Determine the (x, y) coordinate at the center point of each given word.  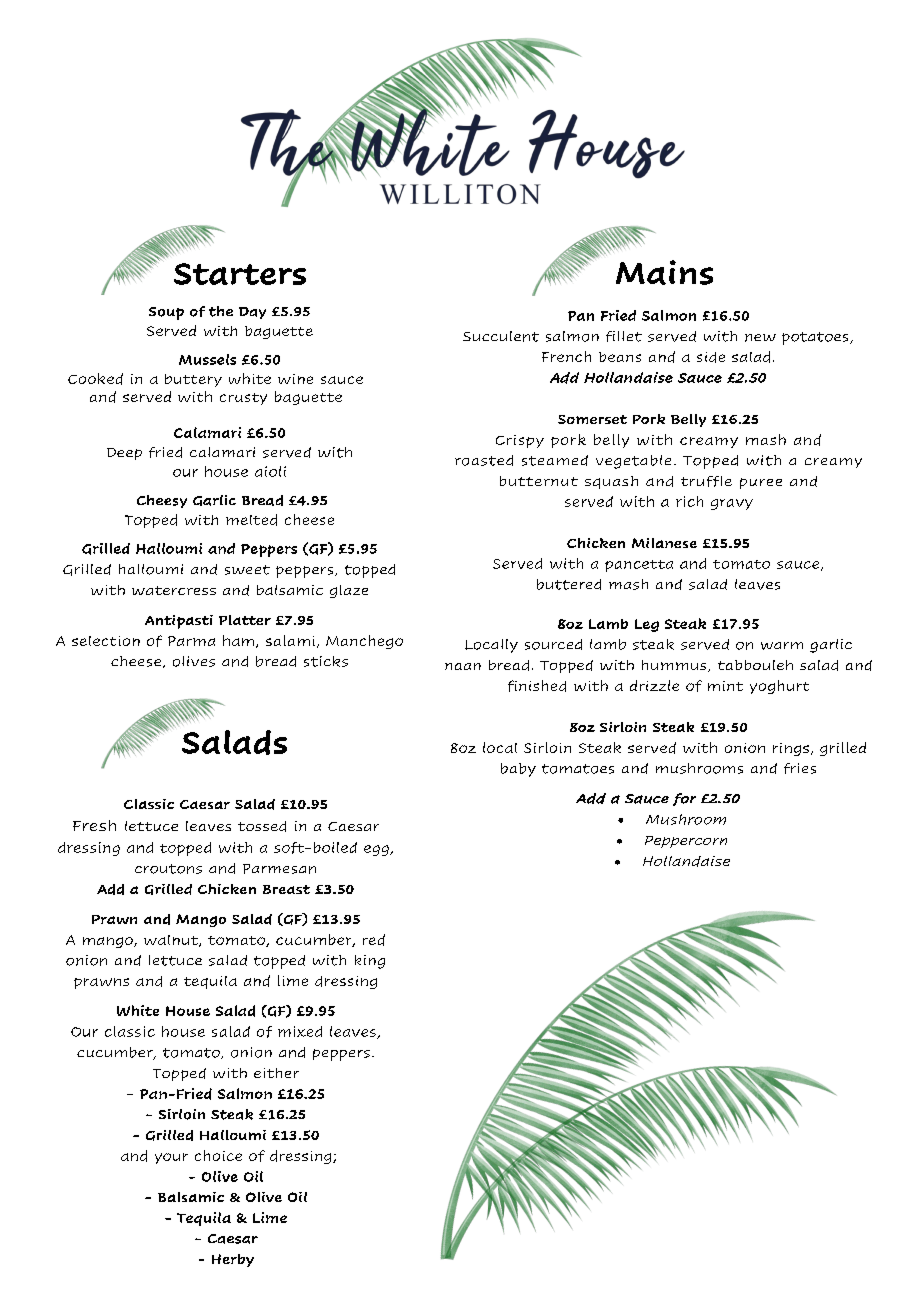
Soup (166, 313)
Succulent (501, 336)
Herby (233, 1260)
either (276, 1073)
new (760, 338)
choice (218, 1155)
